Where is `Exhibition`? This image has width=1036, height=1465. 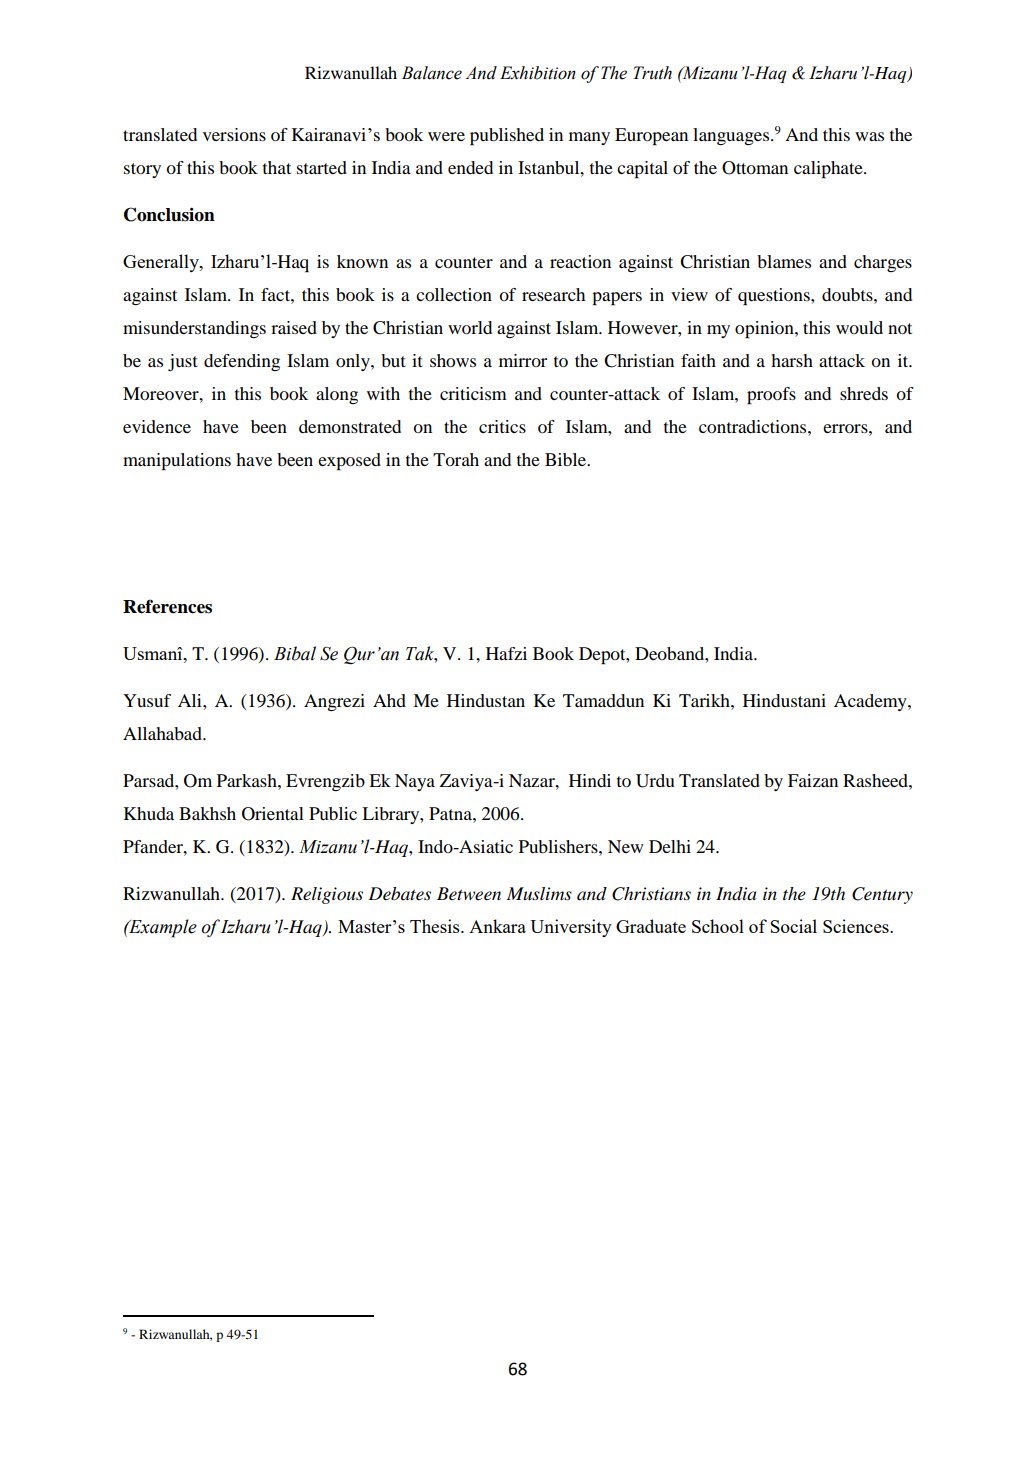 Exhibition is located at coordinates (538, 73).
